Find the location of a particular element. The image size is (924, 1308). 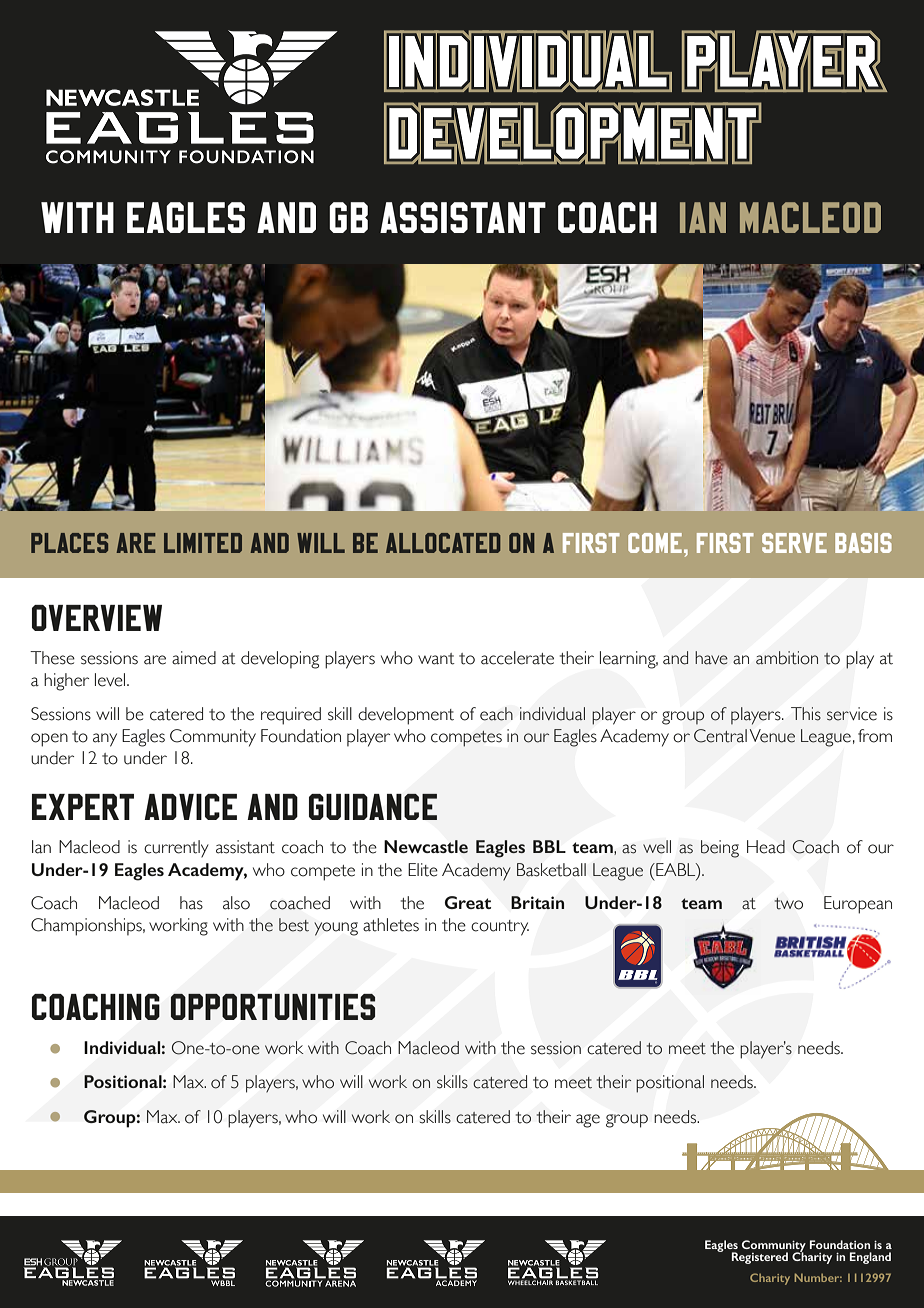

two is located at coordinates (788, 904).
